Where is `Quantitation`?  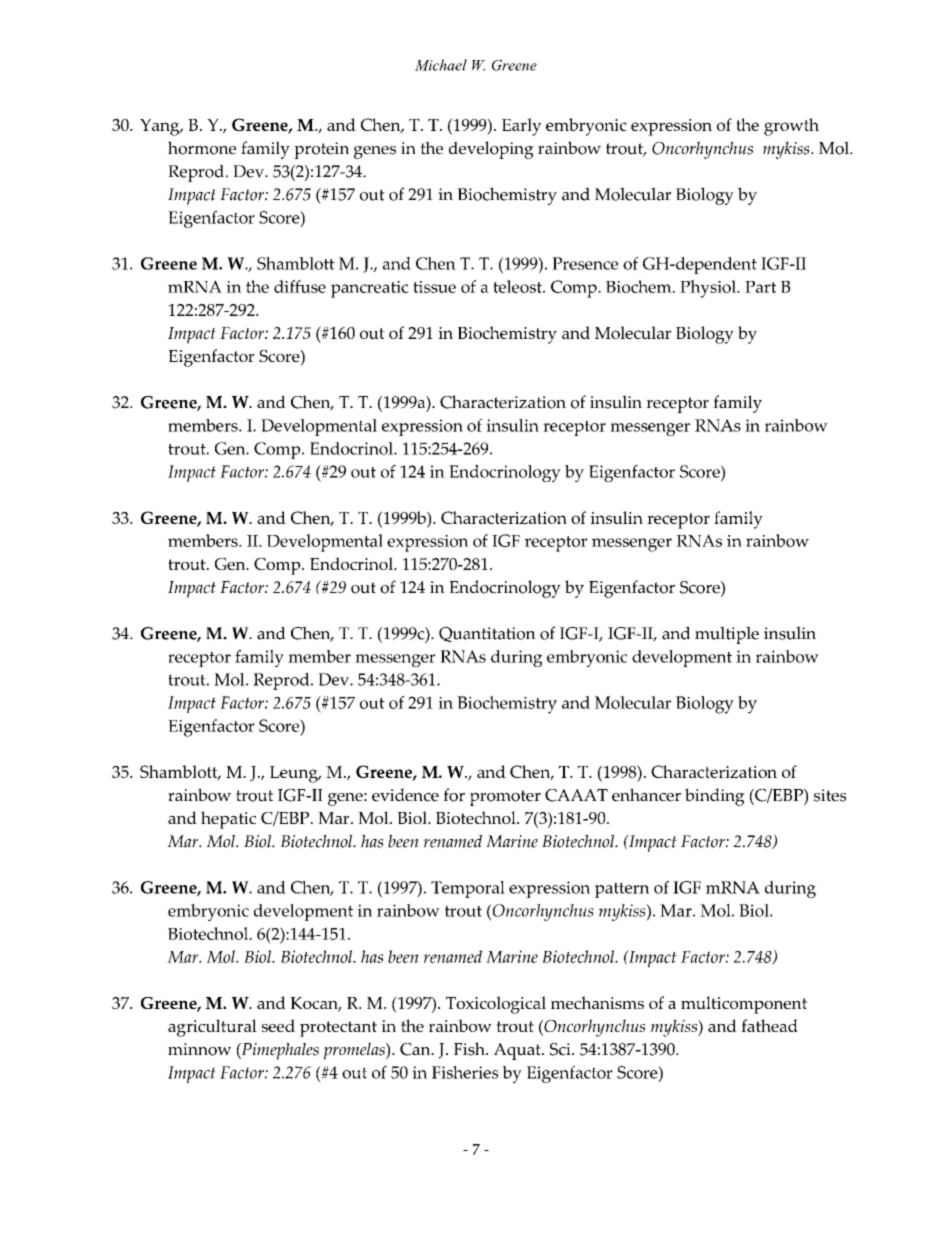 Quantitation is located at coordinates (487, 634).
